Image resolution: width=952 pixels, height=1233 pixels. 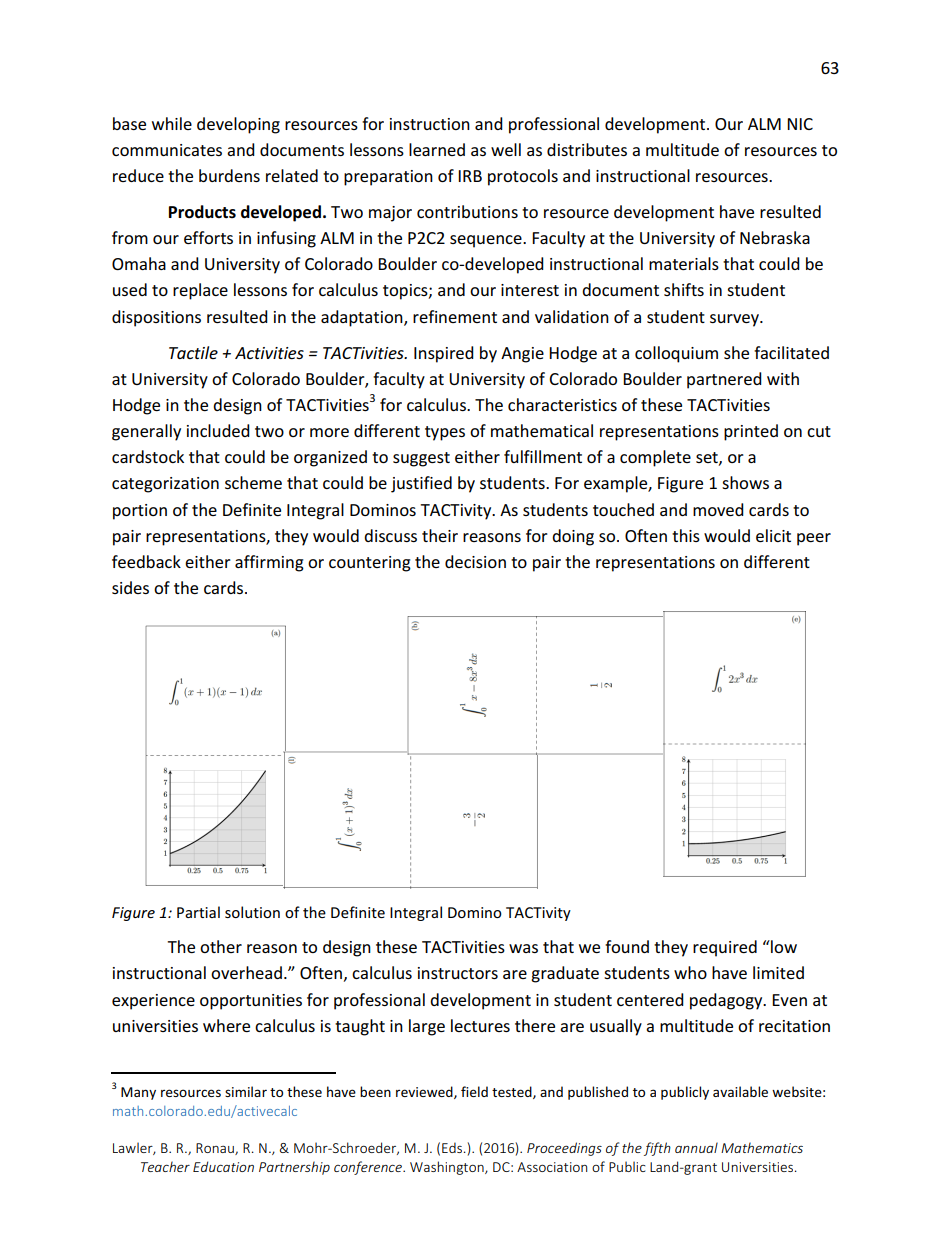 What do you see at coordinates (421, 484) in the screenshot?
I see `justified` at bounding box center [421, 484].
